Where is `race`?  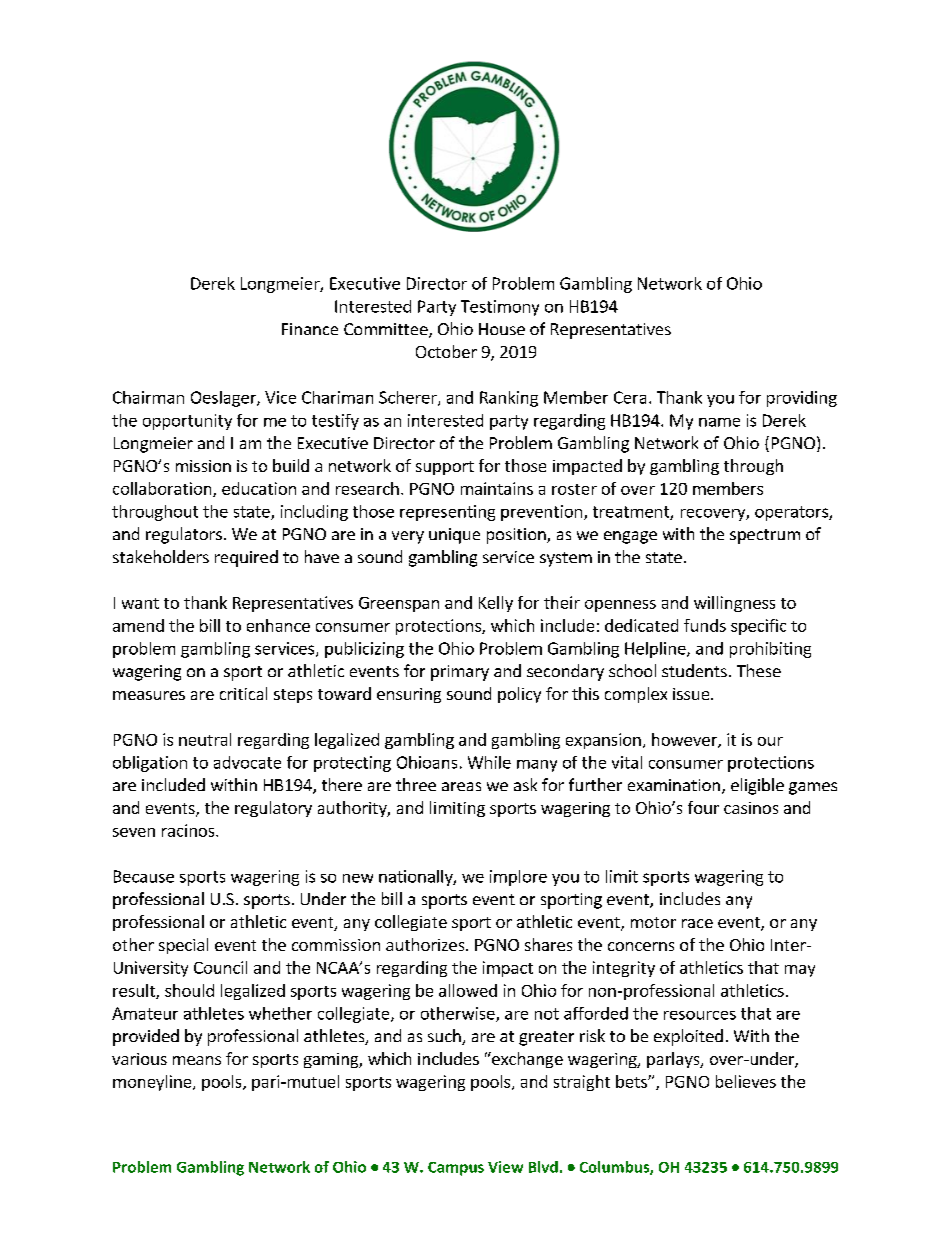
race is located at coordinates (697, 923).
